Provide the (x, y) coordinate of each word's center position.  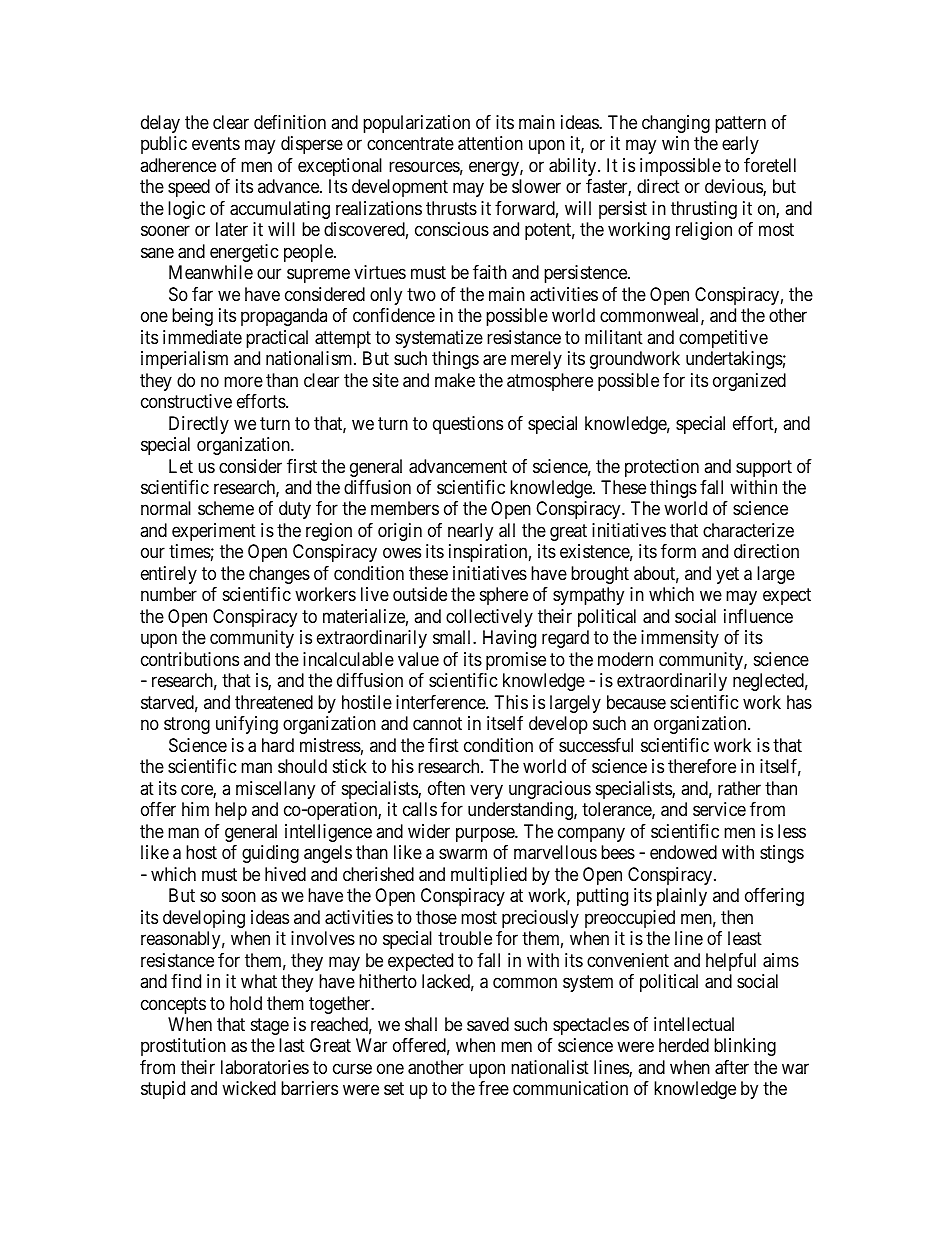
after (732, 1067)
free (494, 1088)
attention (490, 143)
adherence (178, 165)
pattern (740, 124)
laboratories (265, 1067)
